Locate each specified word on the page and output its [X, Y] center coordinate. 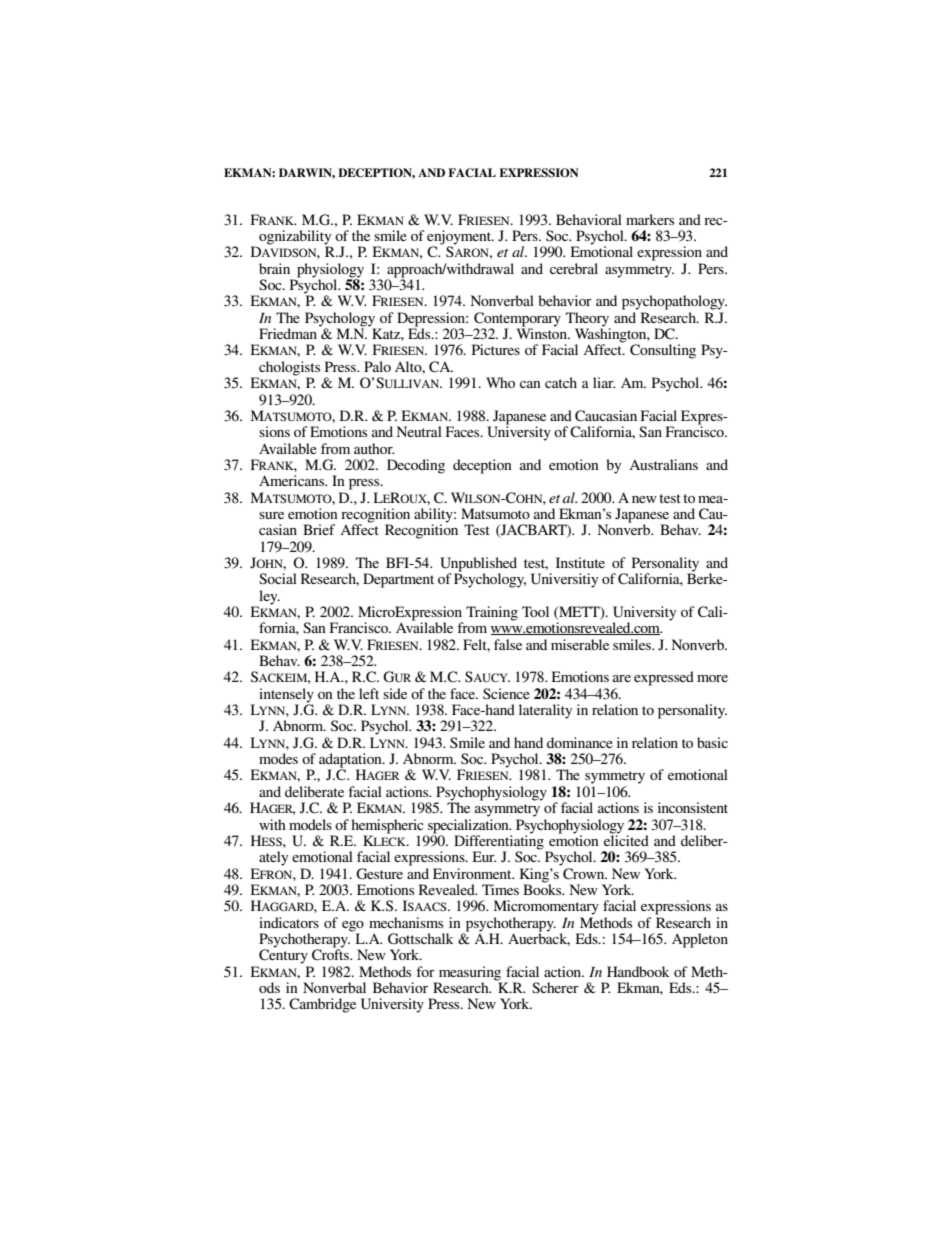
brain [274, 268]
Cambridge [322, 1005]
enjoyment [460, 238]
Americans [293, 480]
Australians [663, 464]
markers [650, 219]
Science [506, 693]
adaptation [351, 761]
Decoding [416, 466]
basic [712, 742]
